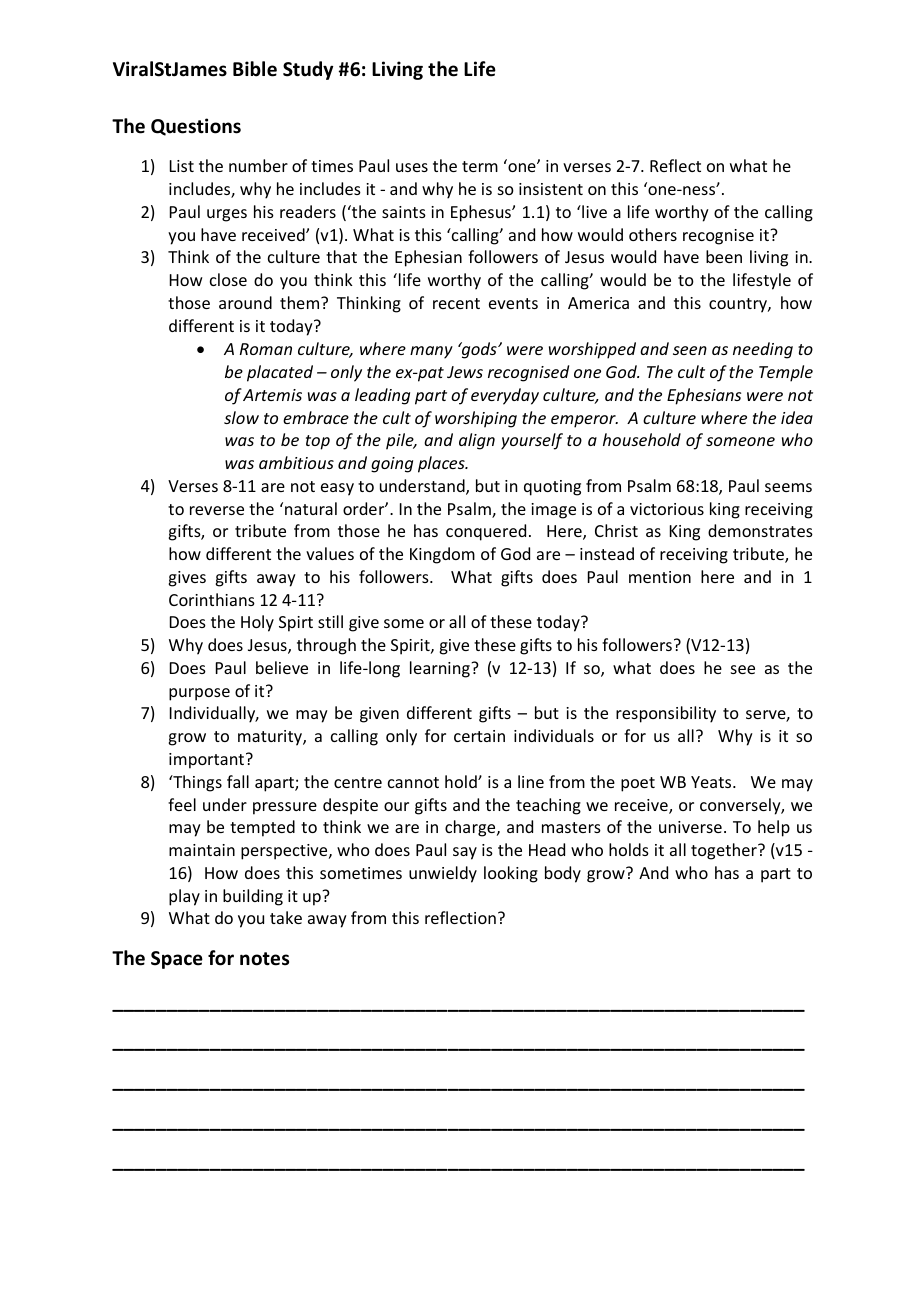 The height and width of the screenshot is (1308, 924). Describe the element at coordinates (245, 302) in the screenshot. I see `around` at that location.
